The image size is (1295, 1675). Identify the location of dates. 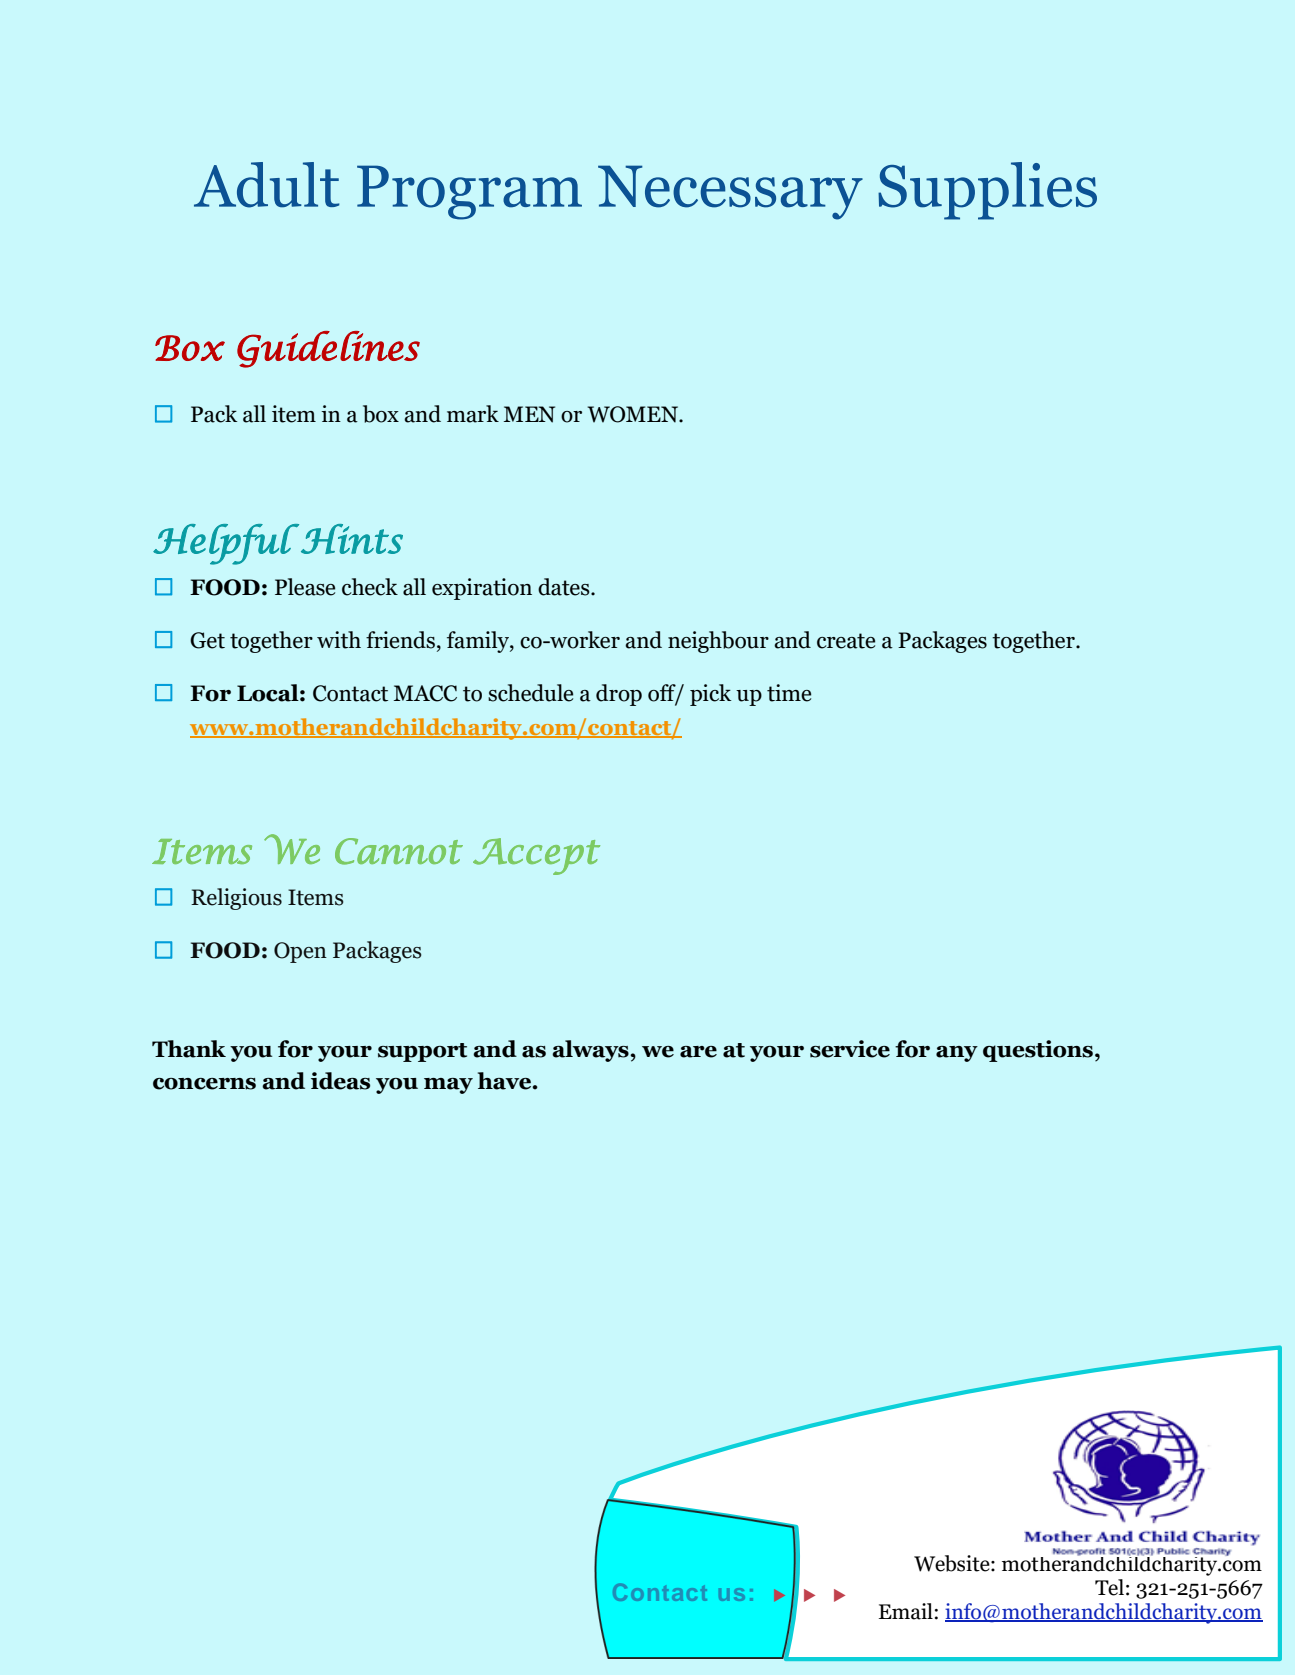
(565, 587).
